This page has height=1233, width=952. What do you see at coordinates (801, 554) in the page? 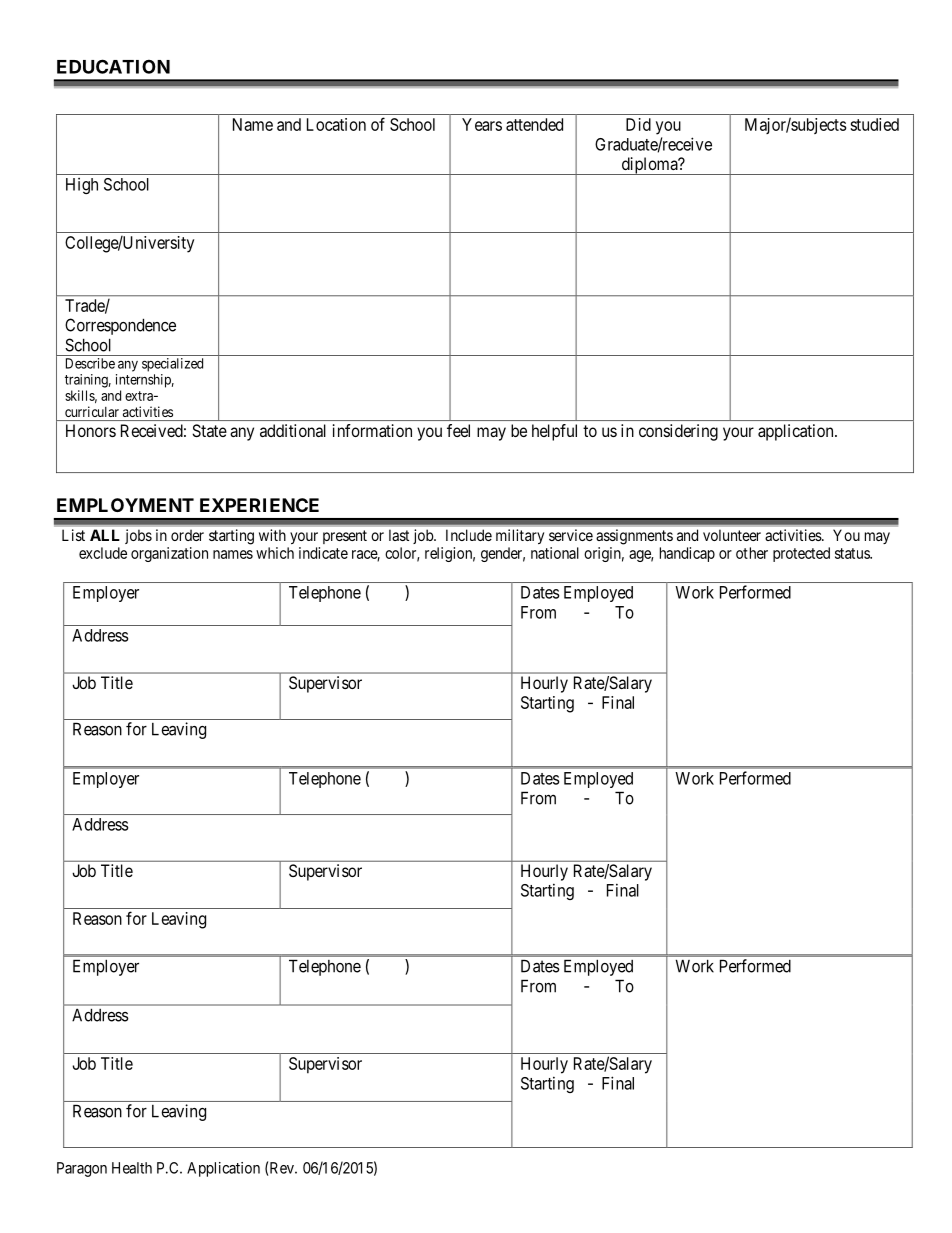
I see `protected` at bounding box center [801, 554].
